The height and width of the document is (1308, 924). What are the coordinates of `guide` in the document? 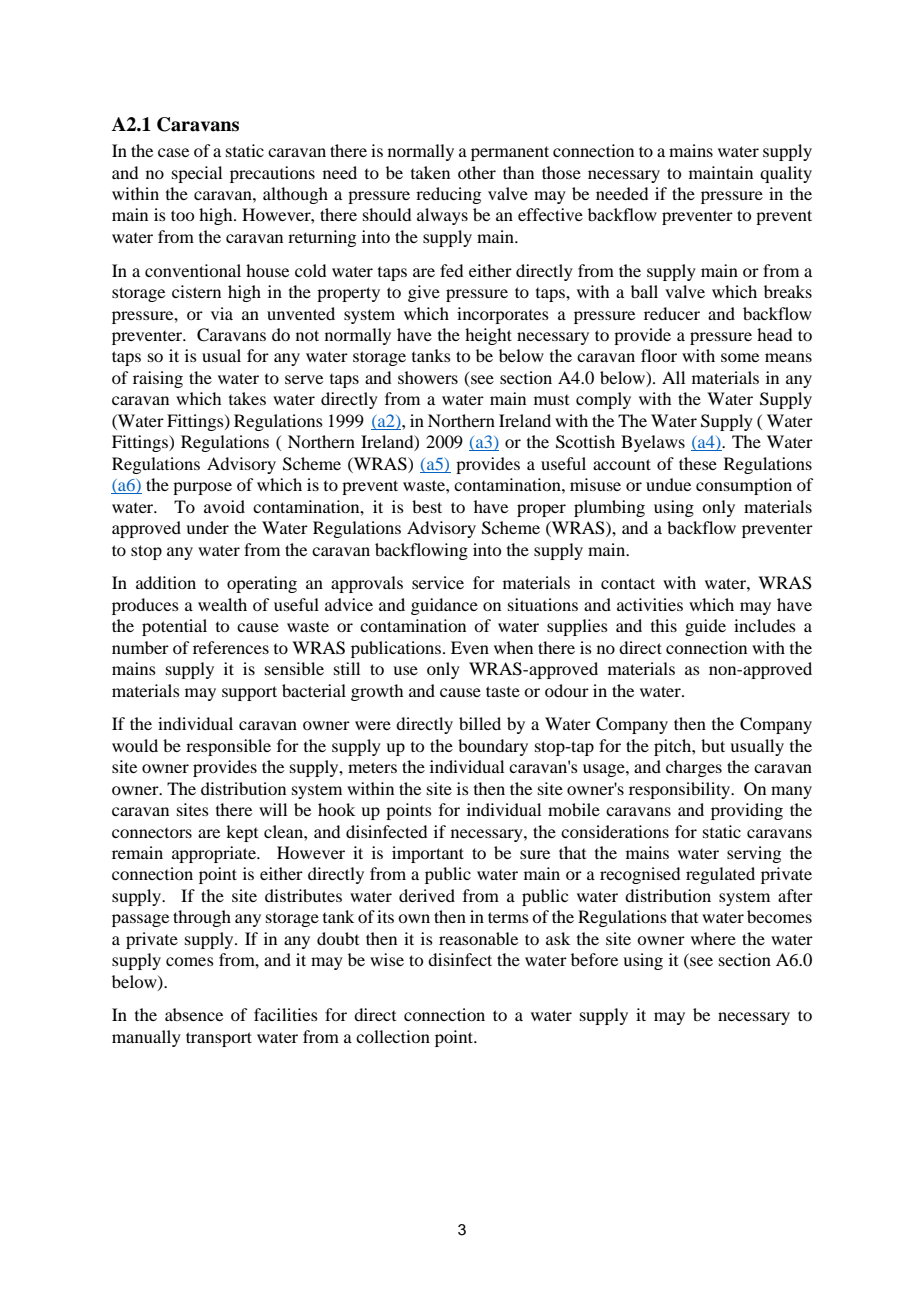 It's located at (705, 627).
